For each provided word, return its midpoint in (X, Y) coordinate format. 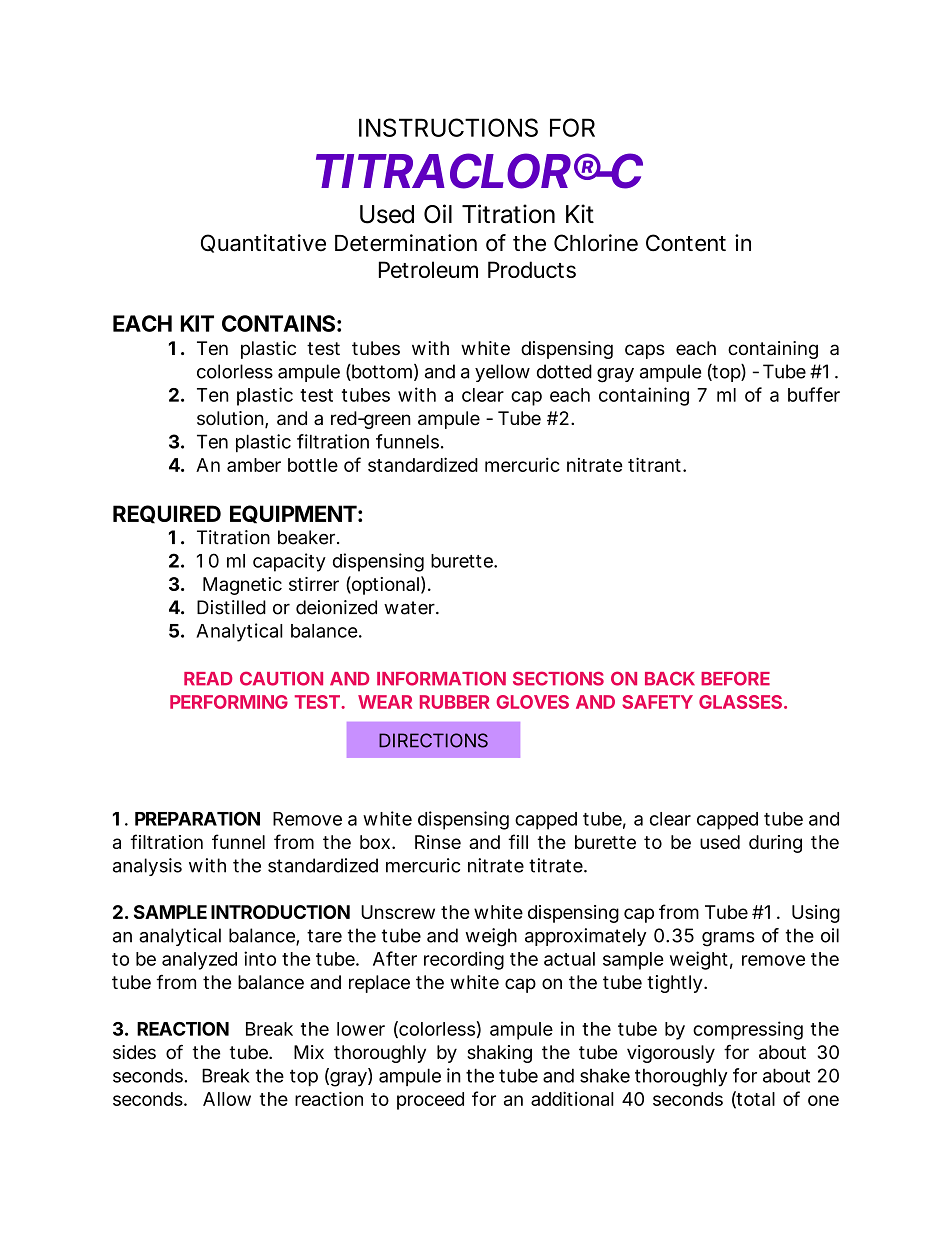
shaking (499, 1054)
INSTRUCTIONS (448, 127)
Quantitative (263, 243)
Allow (227, 1099)
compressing (748, 1030)
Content (686, 243)
